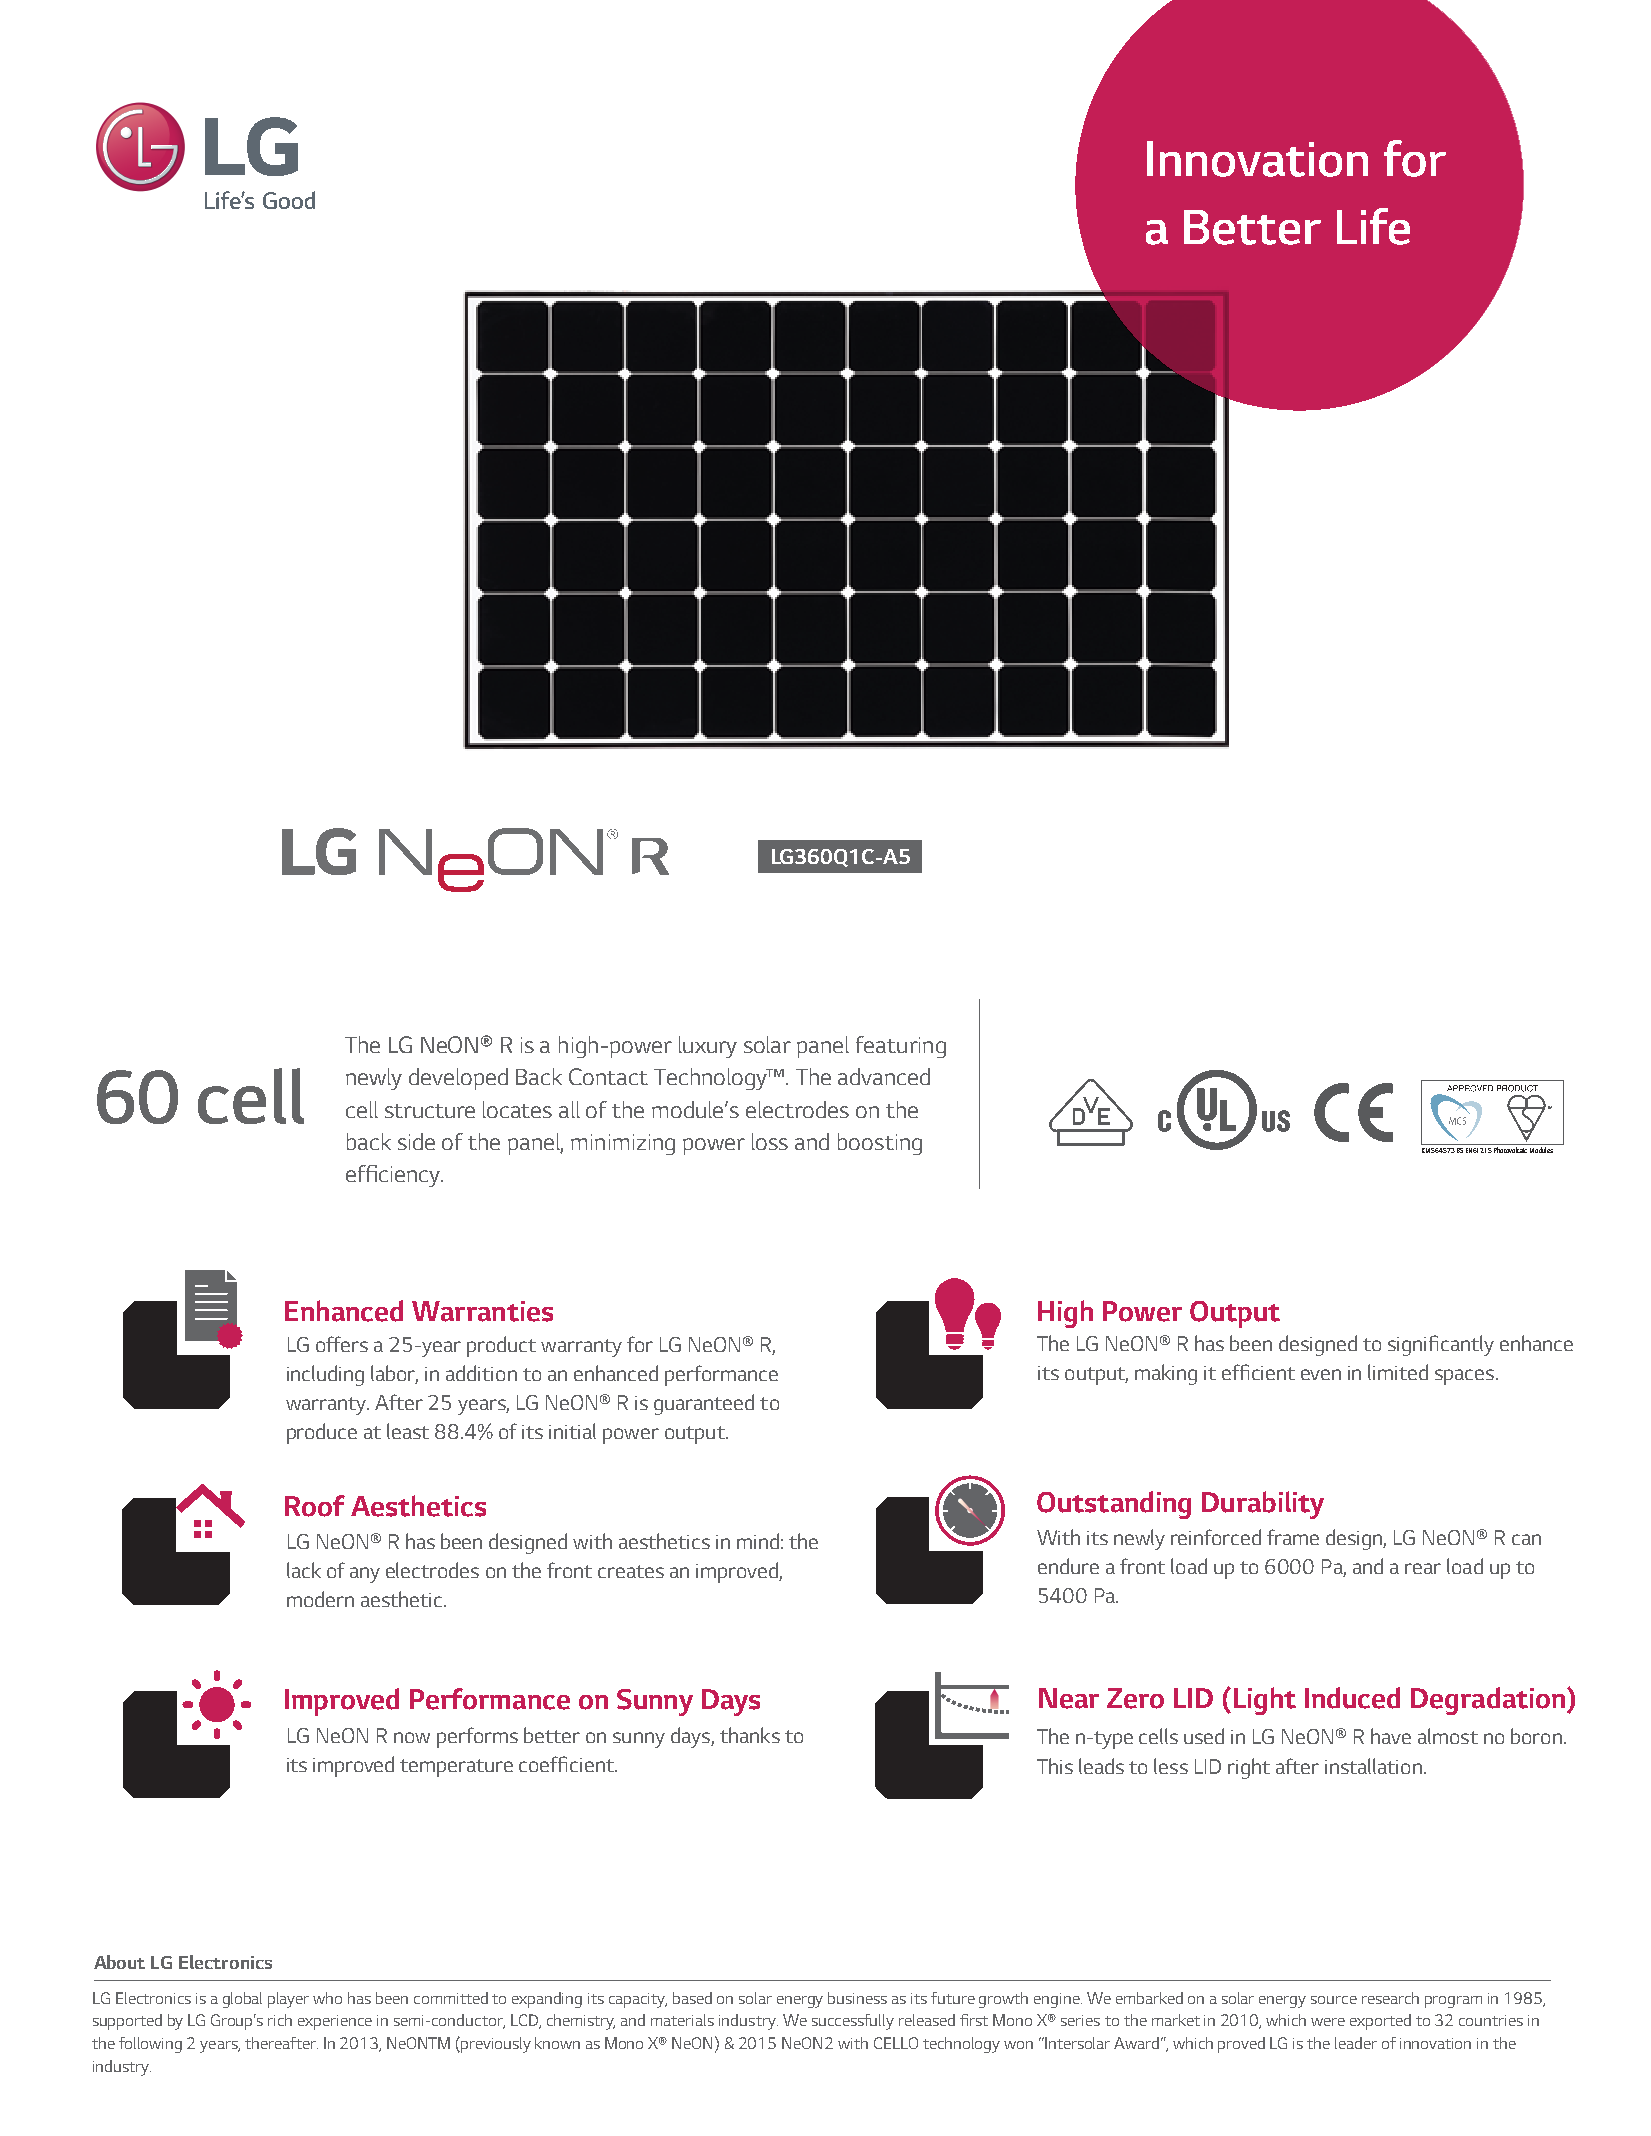 The image size is (1651, 2136). What do you see at coordinates (304, 1570) in the image?
I see `lack` at bounding box center [304, 1570].
